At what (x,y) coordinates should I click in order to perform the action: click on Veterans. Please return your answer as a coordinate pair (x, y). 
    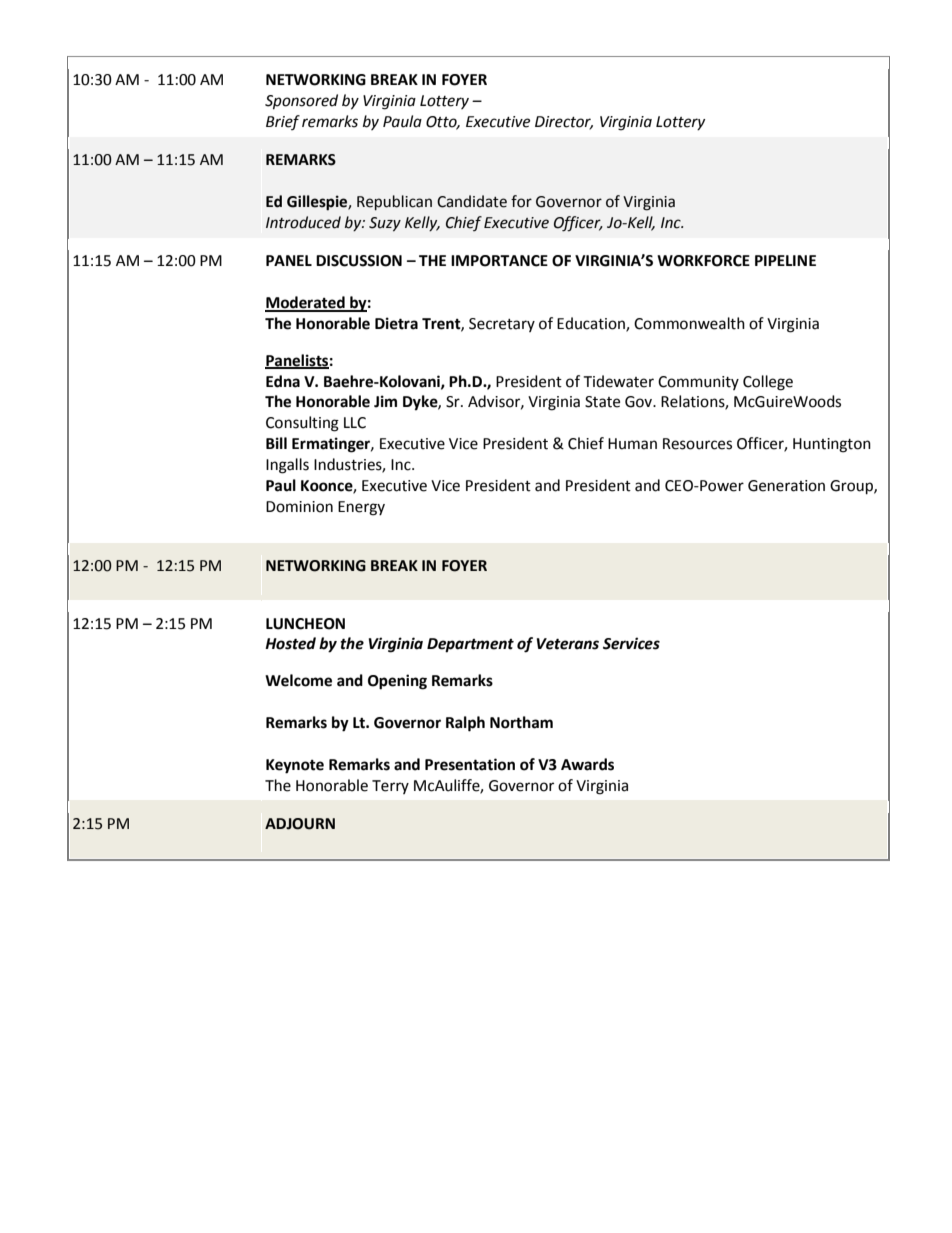
    Looking at the image, I should click on (568, 644).
